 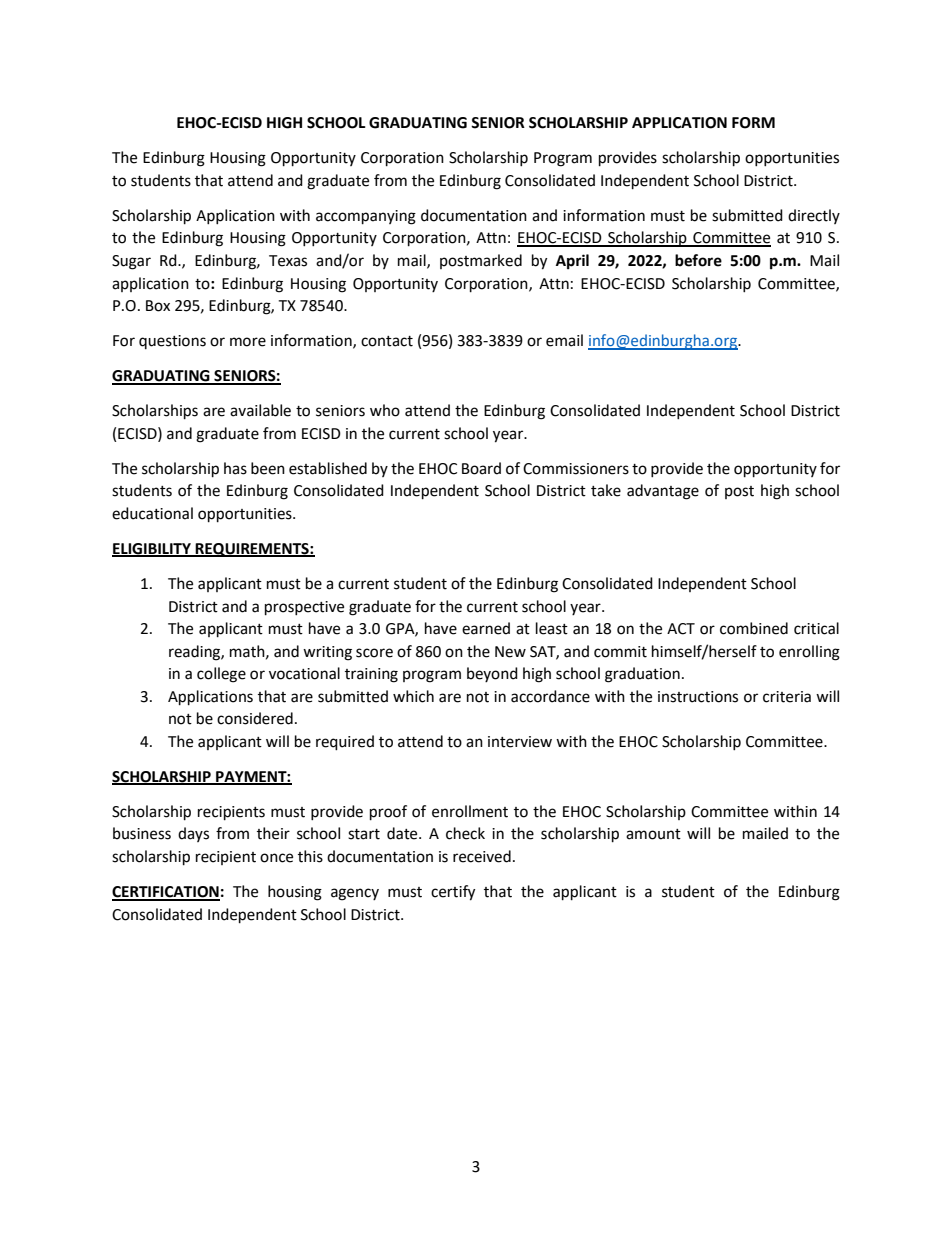 I want to click on received, so click(x=482, y=856).
